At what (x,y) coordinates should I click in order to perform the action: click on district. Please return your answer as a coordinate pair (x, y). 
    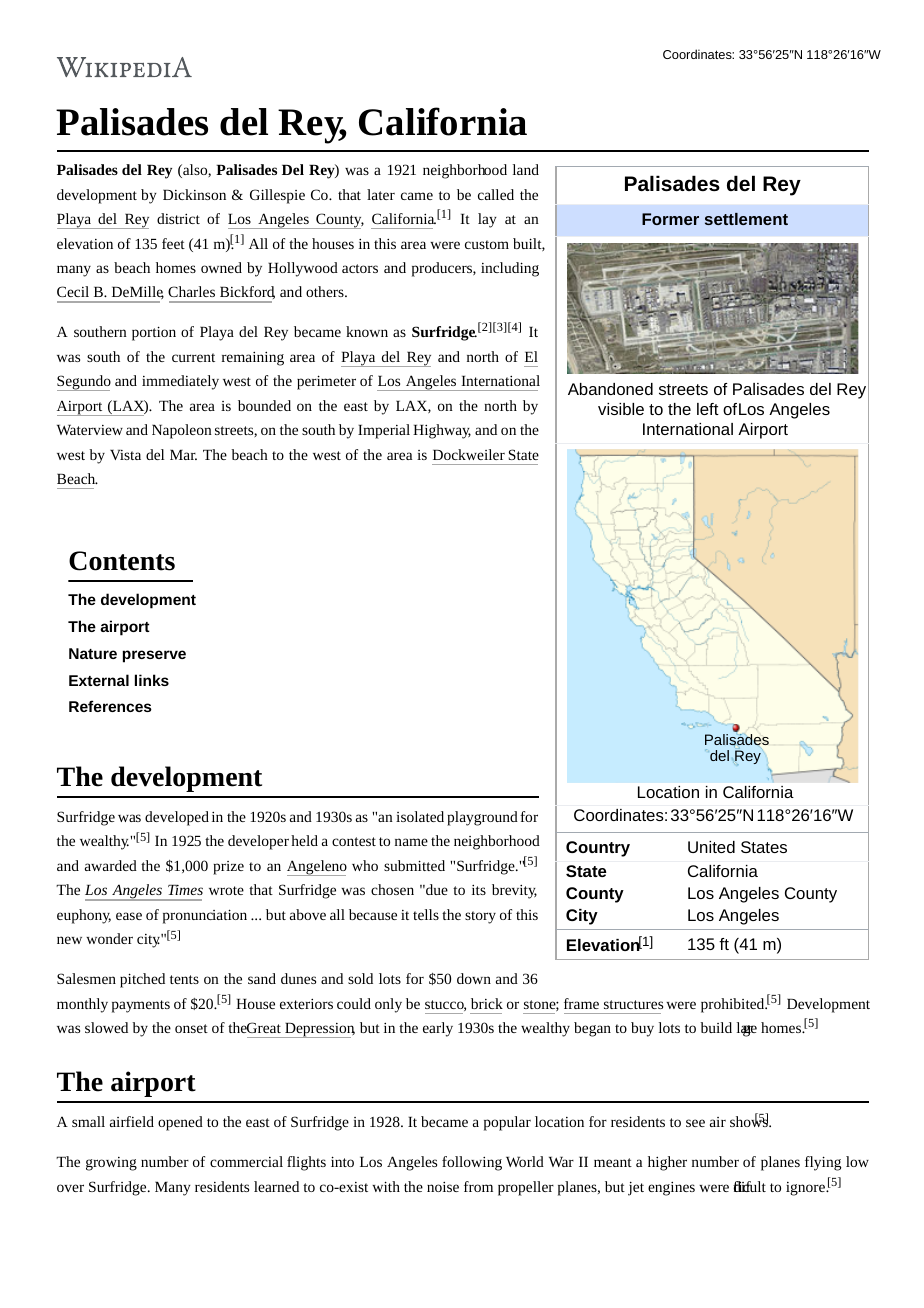
    Looking at the image, I should click on (178, 218).
